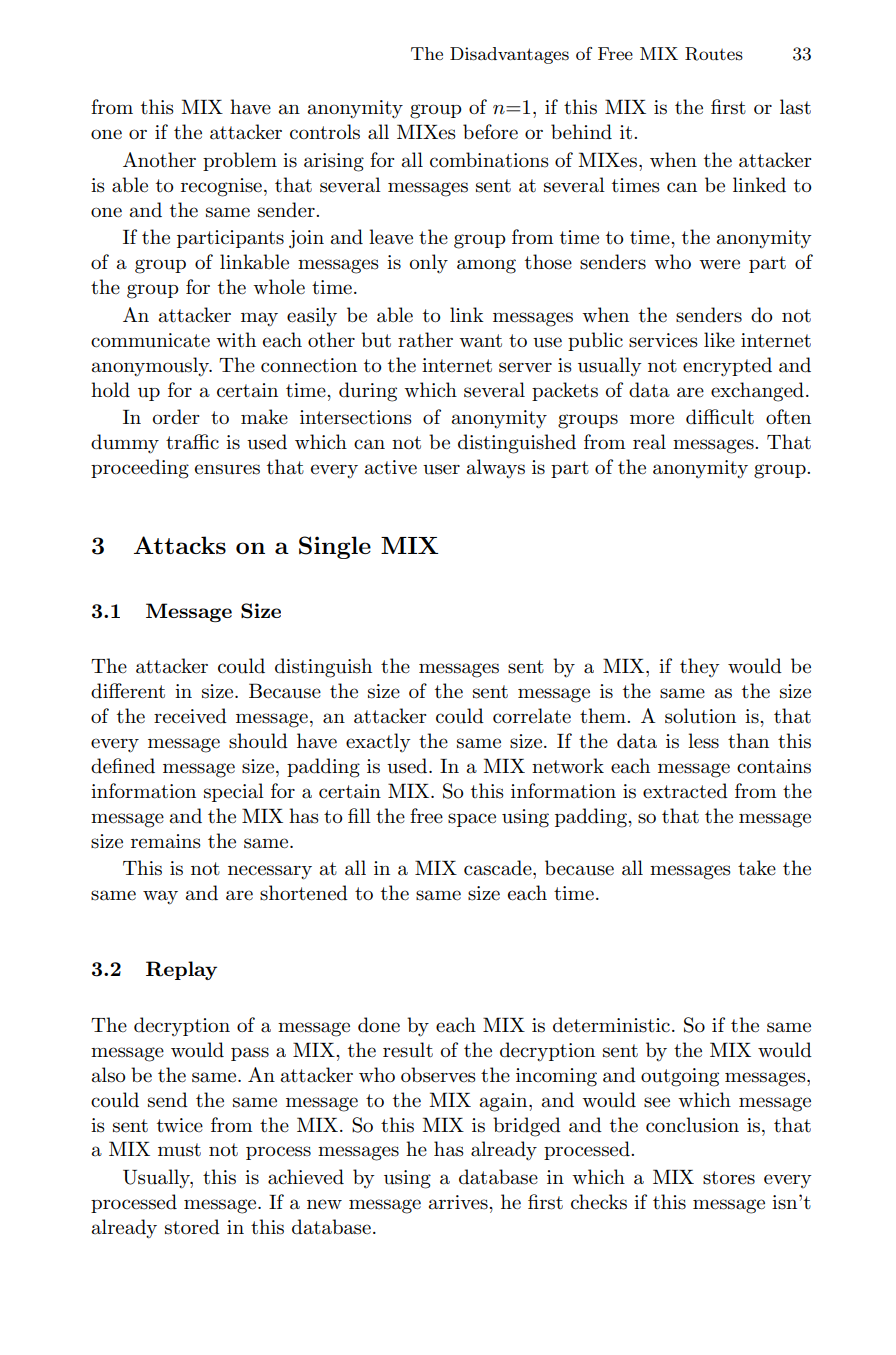  What do you see at coordinates (700, 667) in the image?
I see `they` at bounding box center [700, 667].
